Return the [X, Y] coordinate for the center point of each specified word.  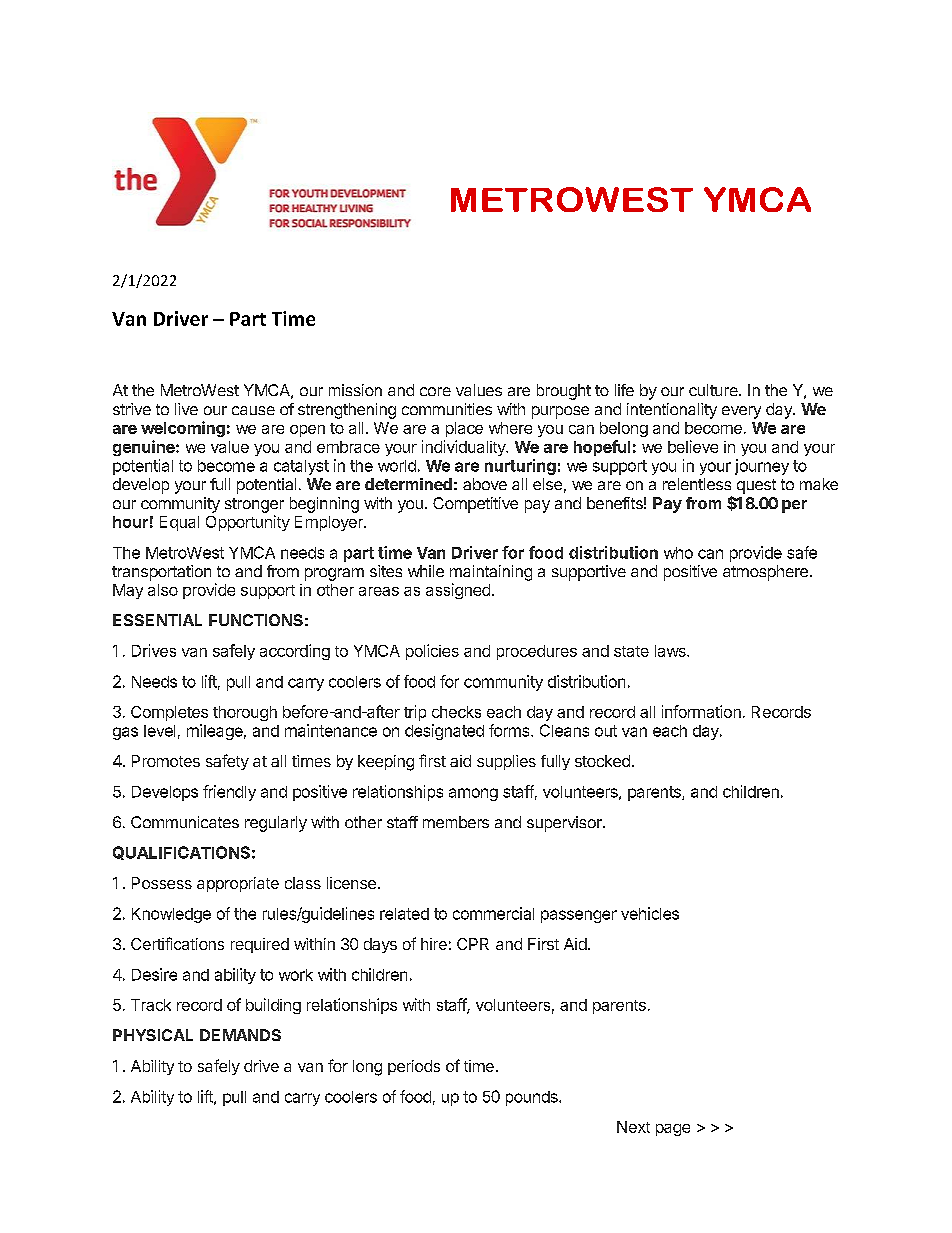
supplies [506, 762]
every [741, 412]
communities [447, 409]
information [701, 711]
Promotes [166, 761]
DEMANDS [240, 1035]
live [186, 409]
